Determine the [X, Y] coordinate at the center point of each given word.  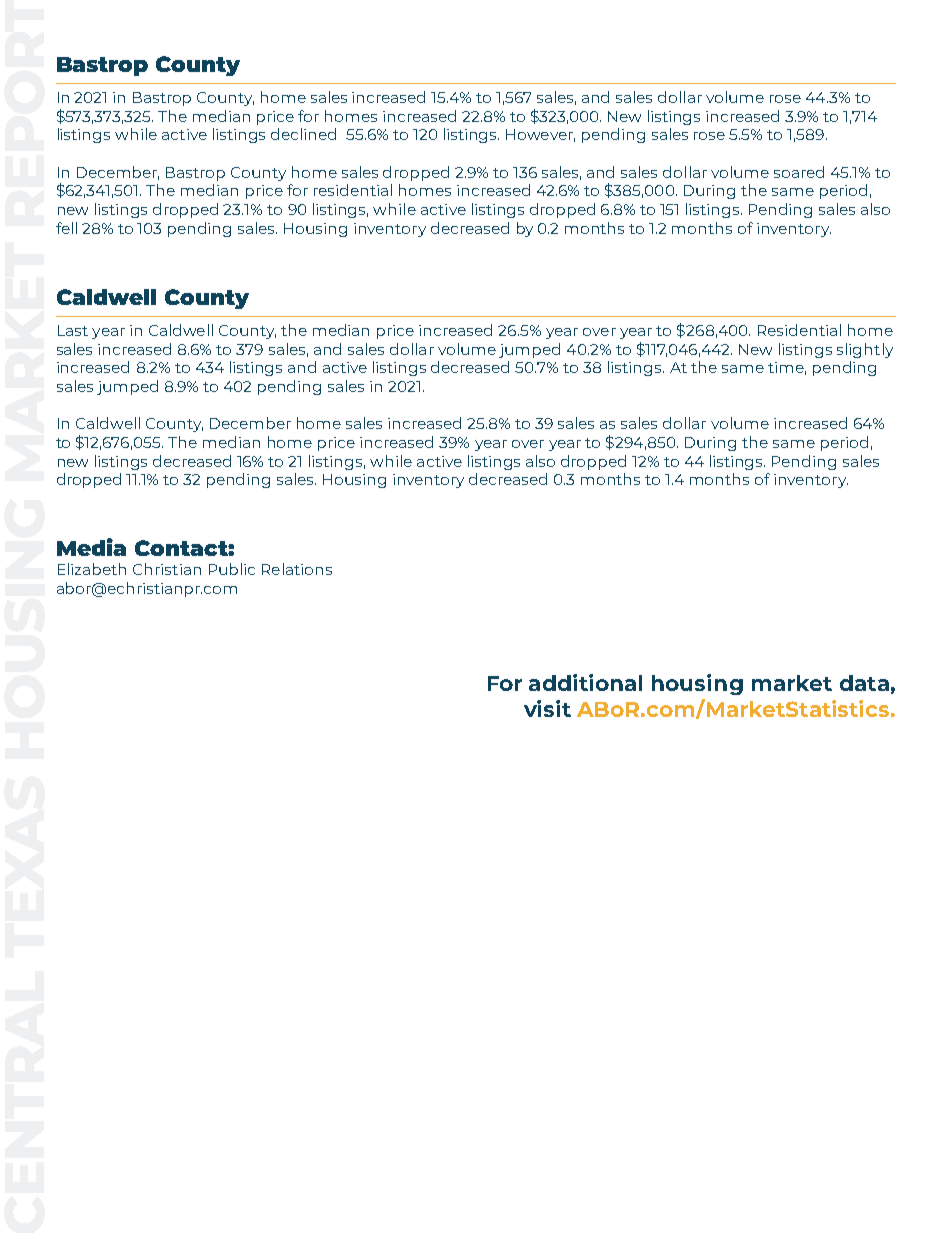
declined [303, 134]
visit [547, 708]
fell [66, 228]
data [864, 683]
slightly [865, 350]
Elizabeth [92, 569]
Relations [297, 569]
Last [73, 330]
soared [799, 172]
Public [232, 569]
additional [585, 682]
